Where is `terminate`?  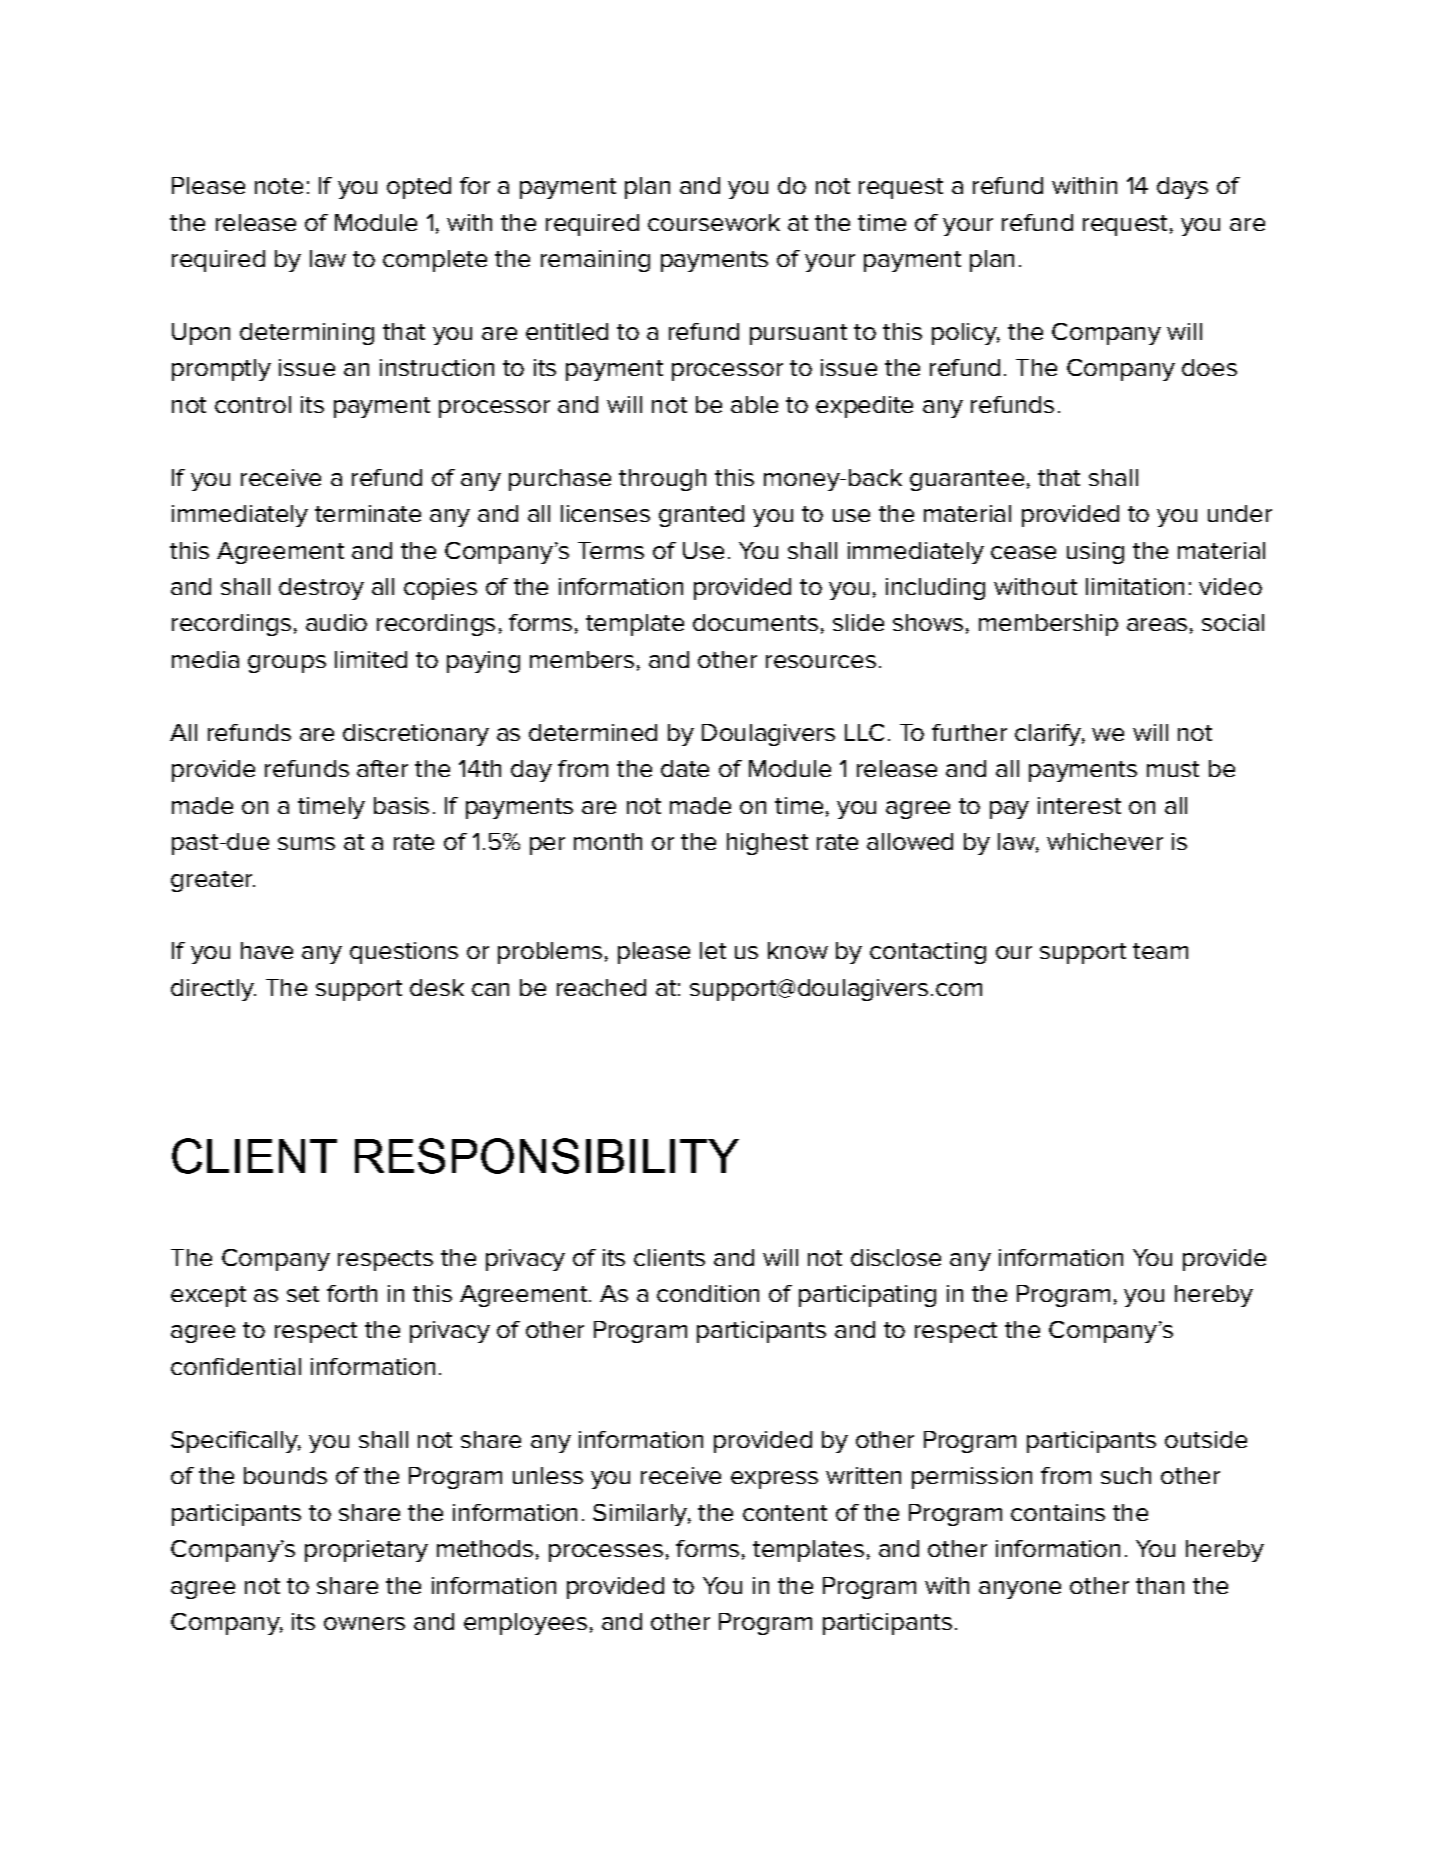 terminate is located at coordinates (368, 513).
